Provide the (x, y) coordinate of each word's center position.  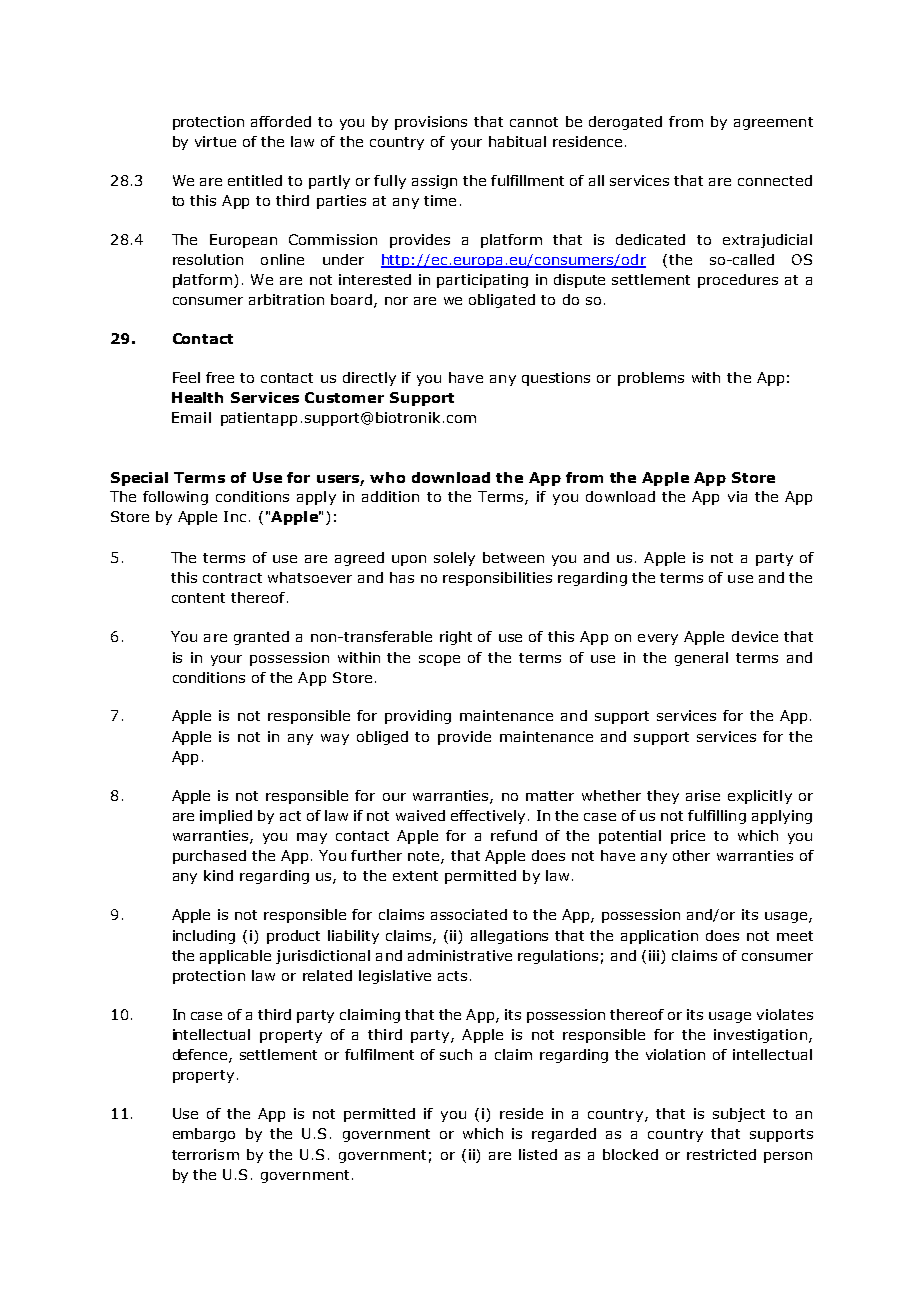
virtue (215, 141)
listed (538, 1154)
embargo (204, 1135)
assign (434, 182)
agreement (773, 123)
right (456, 638)
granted (261, 638)
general (701, 659)
